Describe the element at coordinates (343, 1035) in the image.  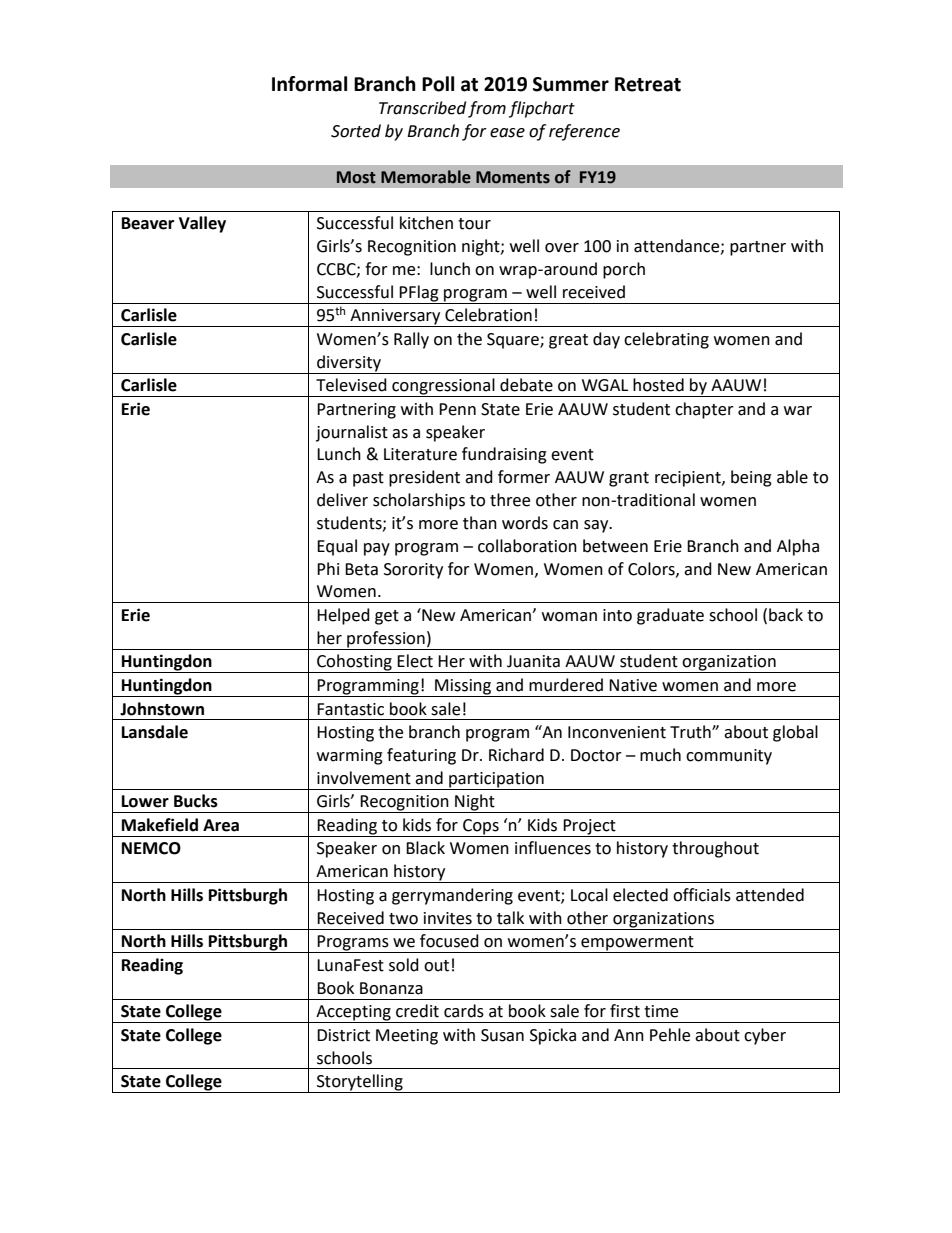
I see `District` at that location.
